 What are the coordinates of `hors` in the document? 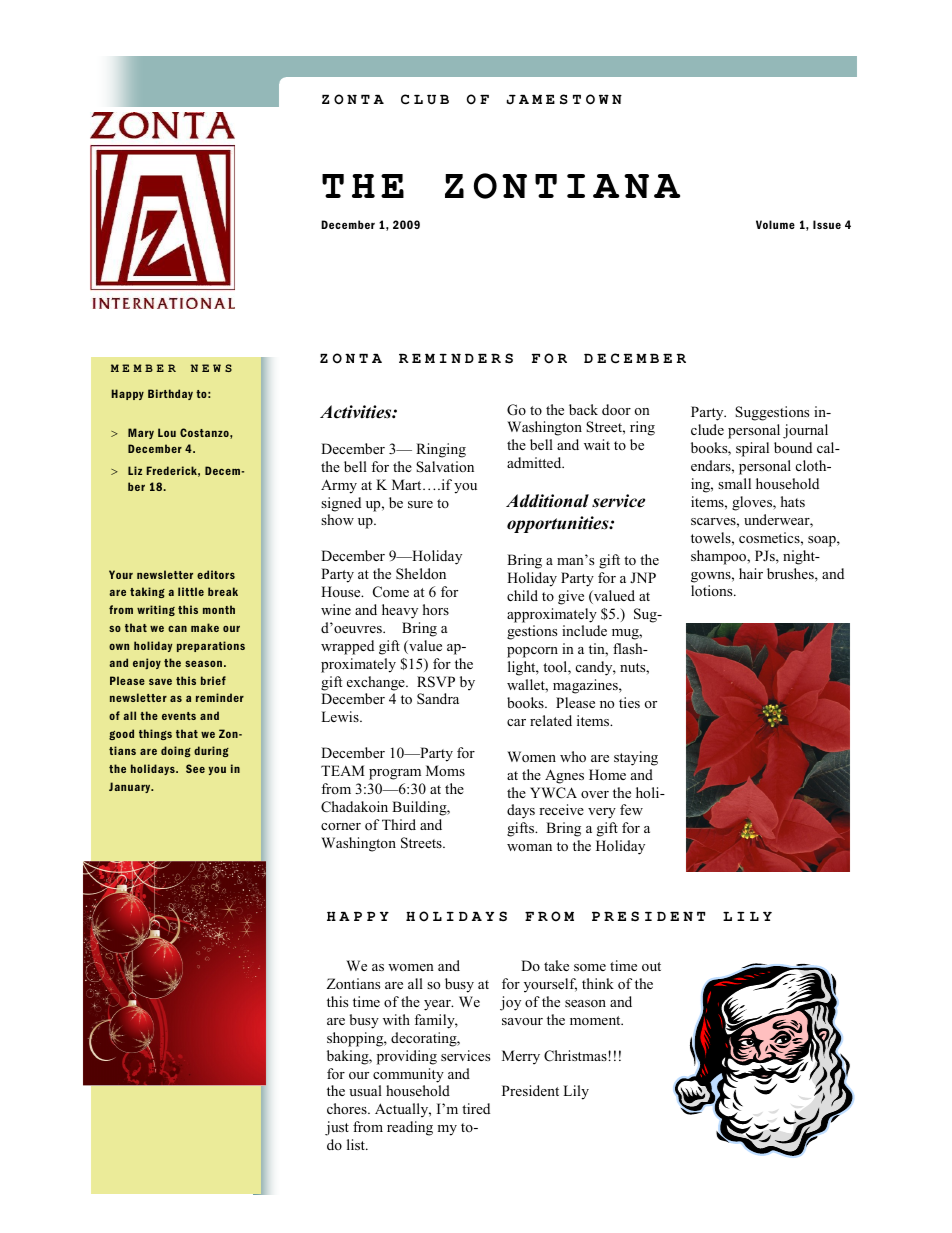 It's located at (436, 609).
